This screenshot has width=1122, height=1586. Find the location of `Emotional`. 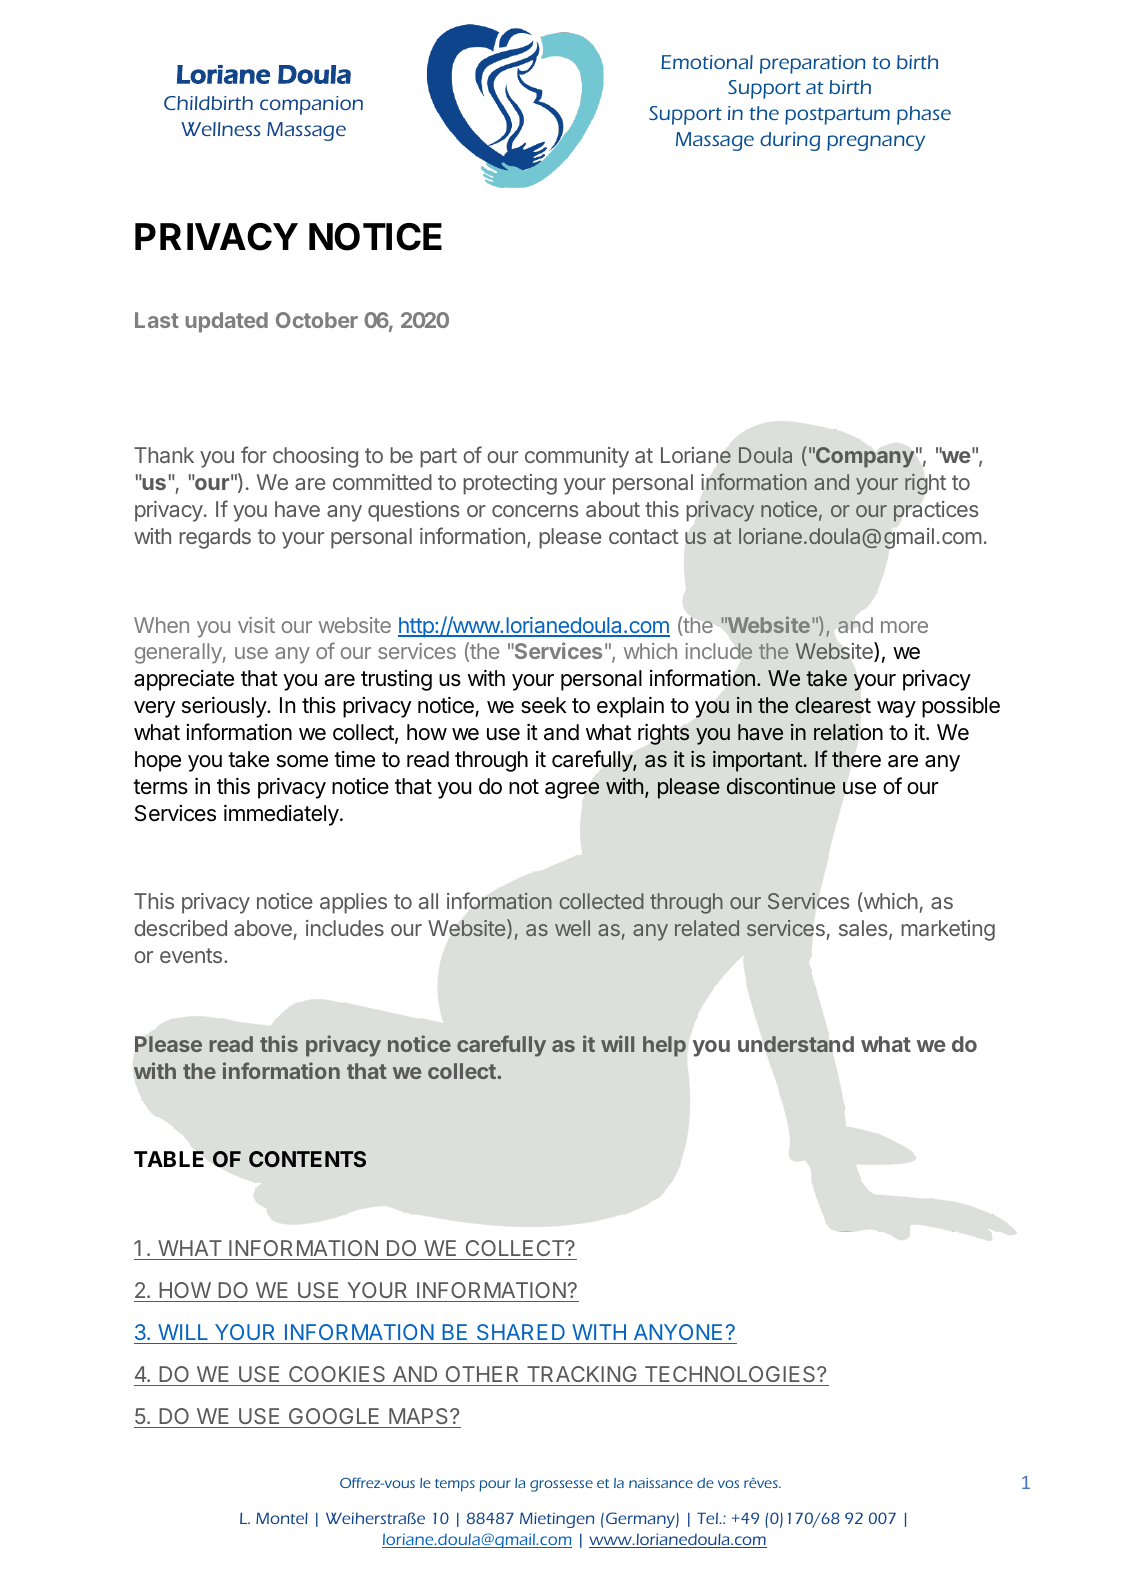

Emotional is located at coordinates (707, 62).
